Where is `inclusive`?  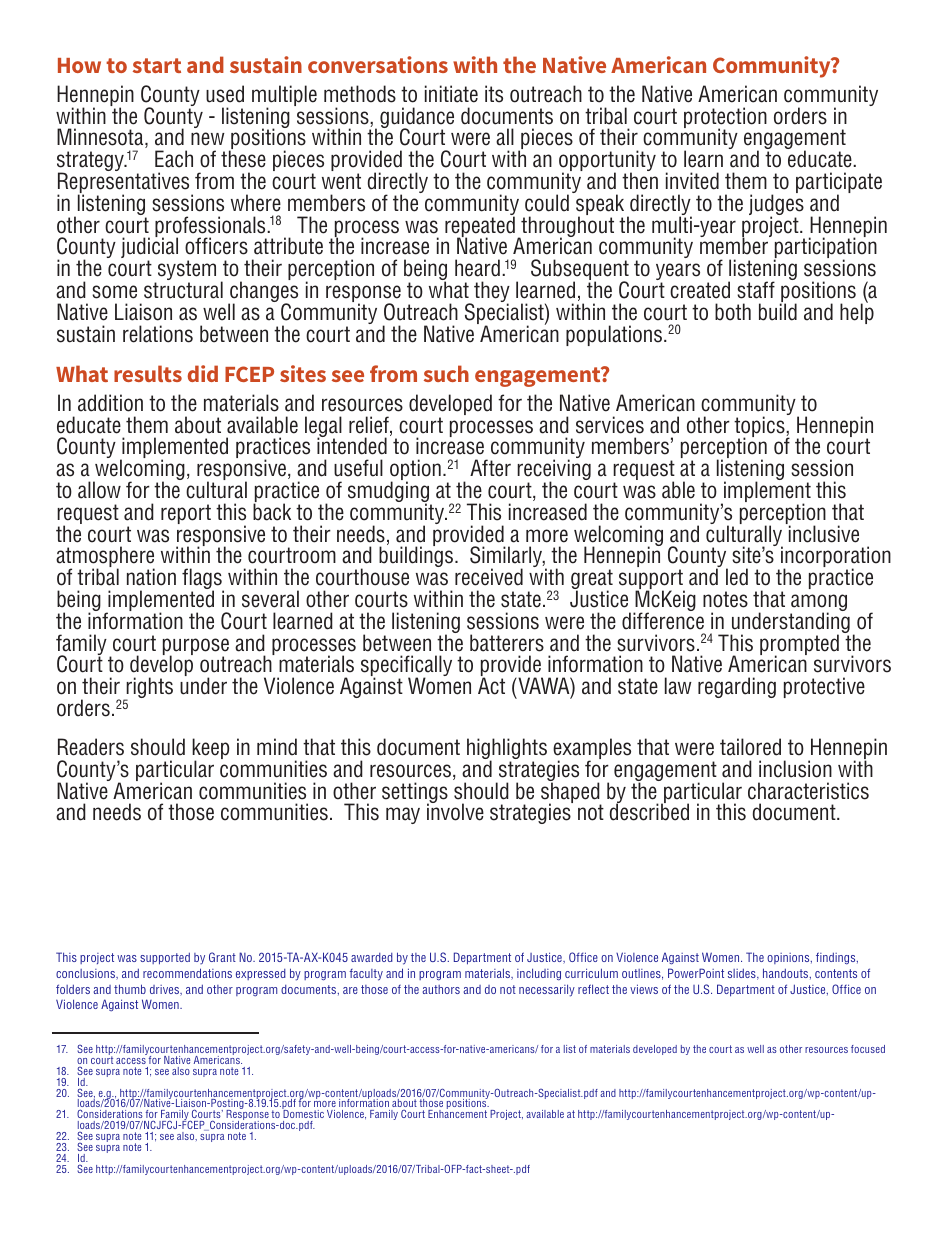 inclusive is located at coordinates (823, 533).
